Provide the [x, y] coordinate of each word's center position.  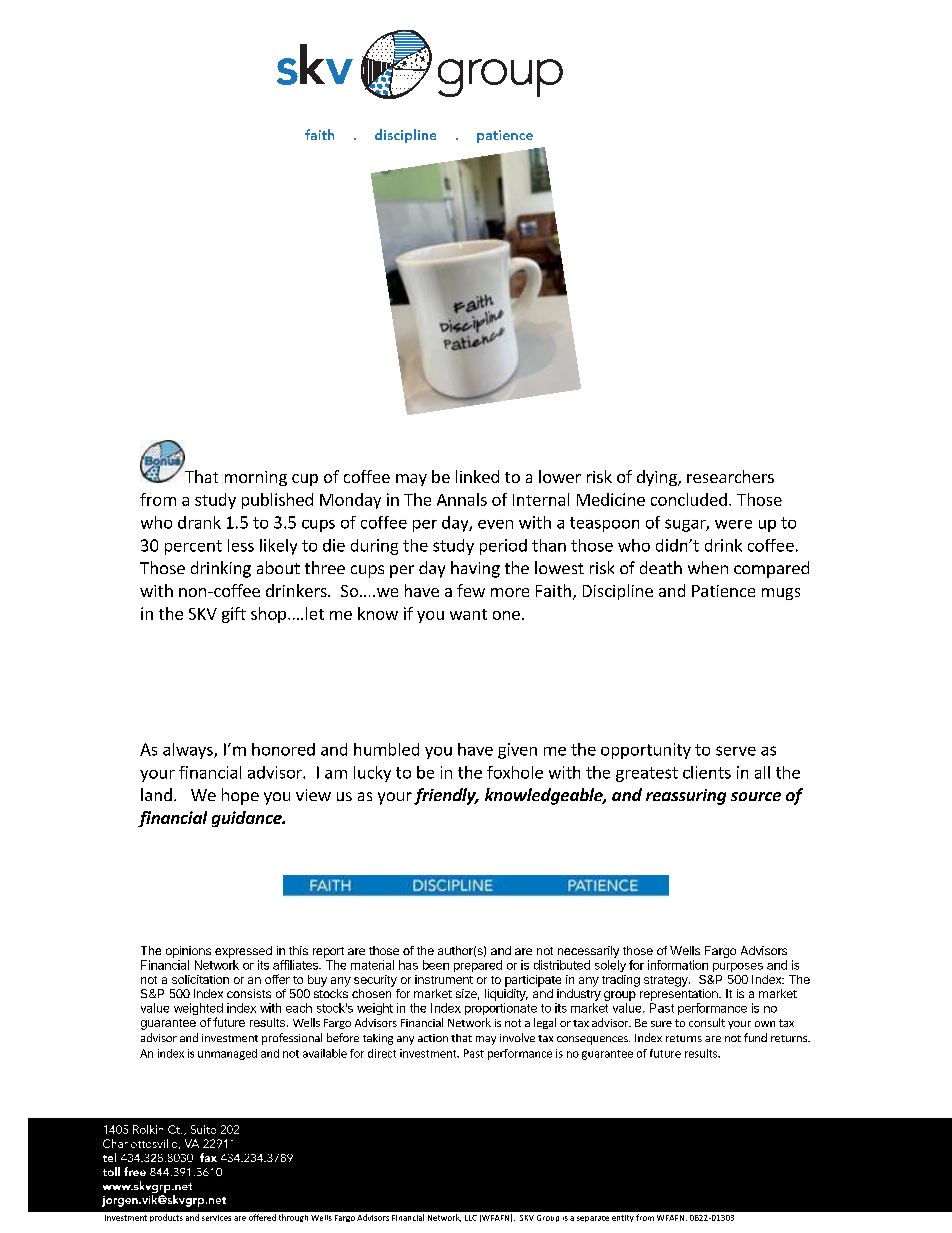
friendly [446, 796]
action [433, 1038]
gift [234, 615]
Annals [462, 499]
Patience [723, 591]
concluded [689, 499]
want [468, 614]
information [678, 965]
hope [240, 796]
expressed [243, 952]
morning [256, 478]
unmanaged [227, 1054]
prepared [478, 966]
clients [707, 772]
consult [707, 1022]
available [325, 1053]
